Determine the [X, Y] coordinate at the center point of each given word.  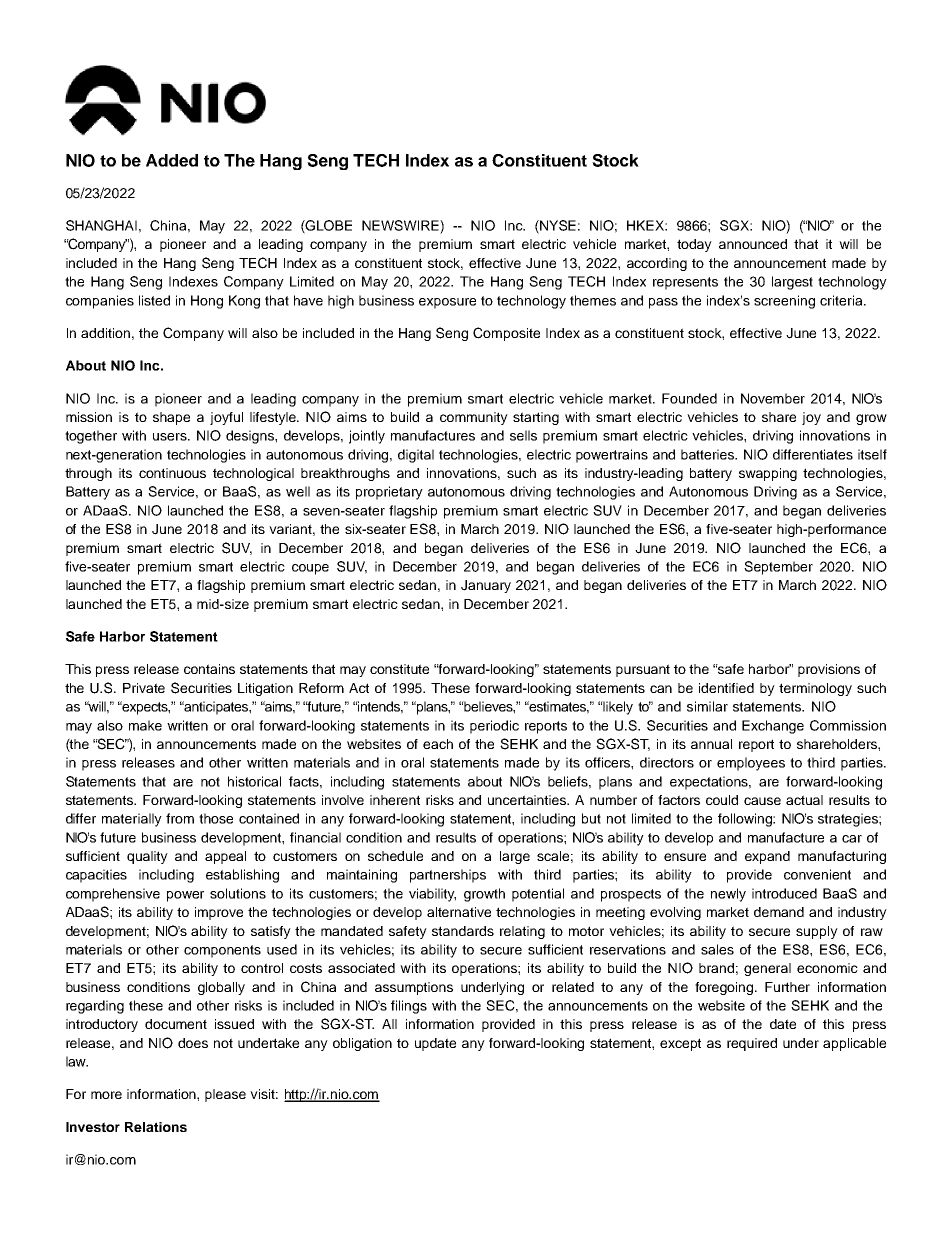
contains [209, 669]
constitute [399, 669]
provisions [829, 670]
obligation [362, 1044]
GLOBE [328, 226]
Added [172, 160]
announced [753, 244]
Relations [156, 1127]
